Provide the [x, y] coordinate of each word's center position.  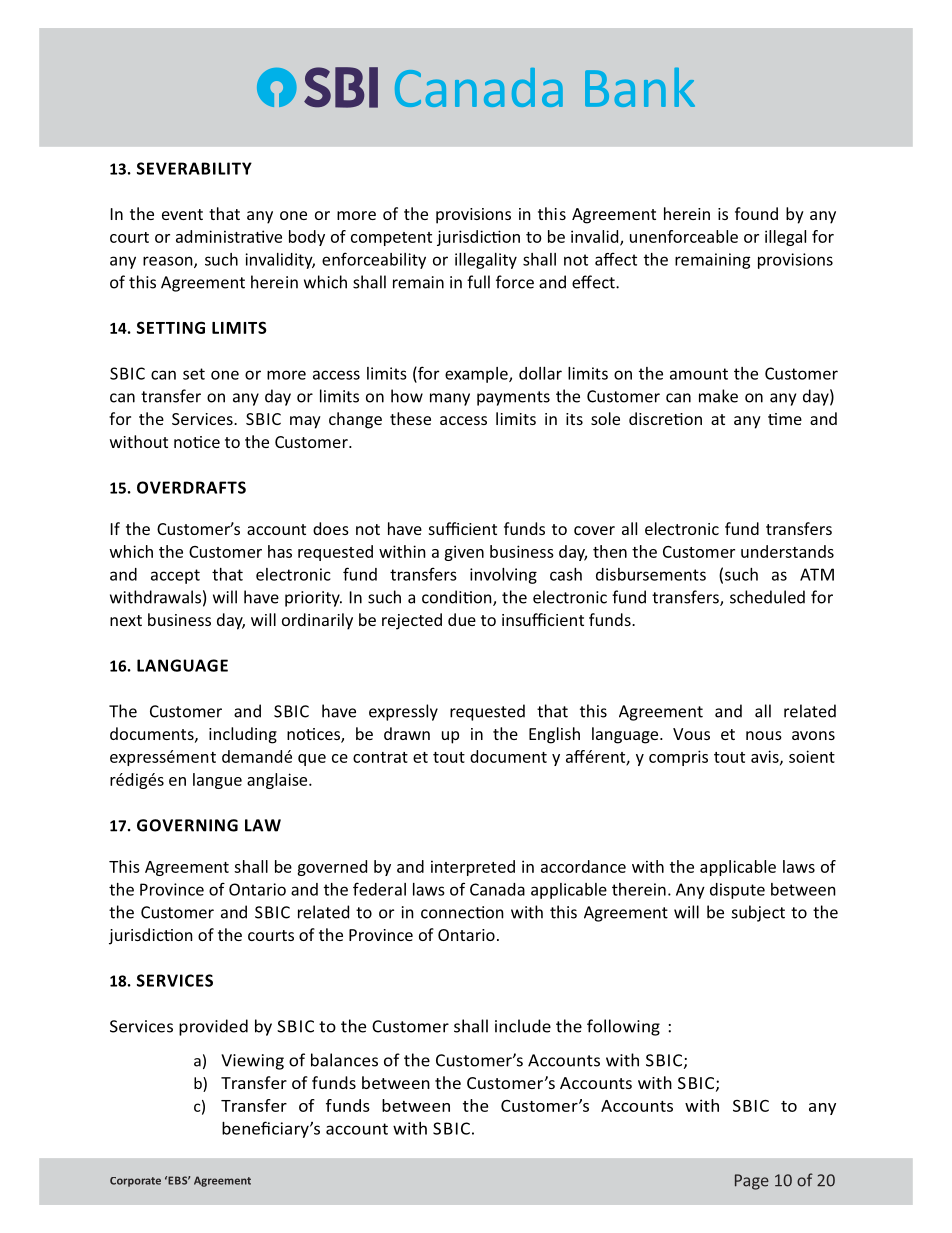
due [462, 619]
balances [344, 1060]
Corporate [135, 1182]
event [182, 214]
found [756, 213]
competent [391, 239]
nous [764, 735]
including [243, 735]
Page [752, 1182]
